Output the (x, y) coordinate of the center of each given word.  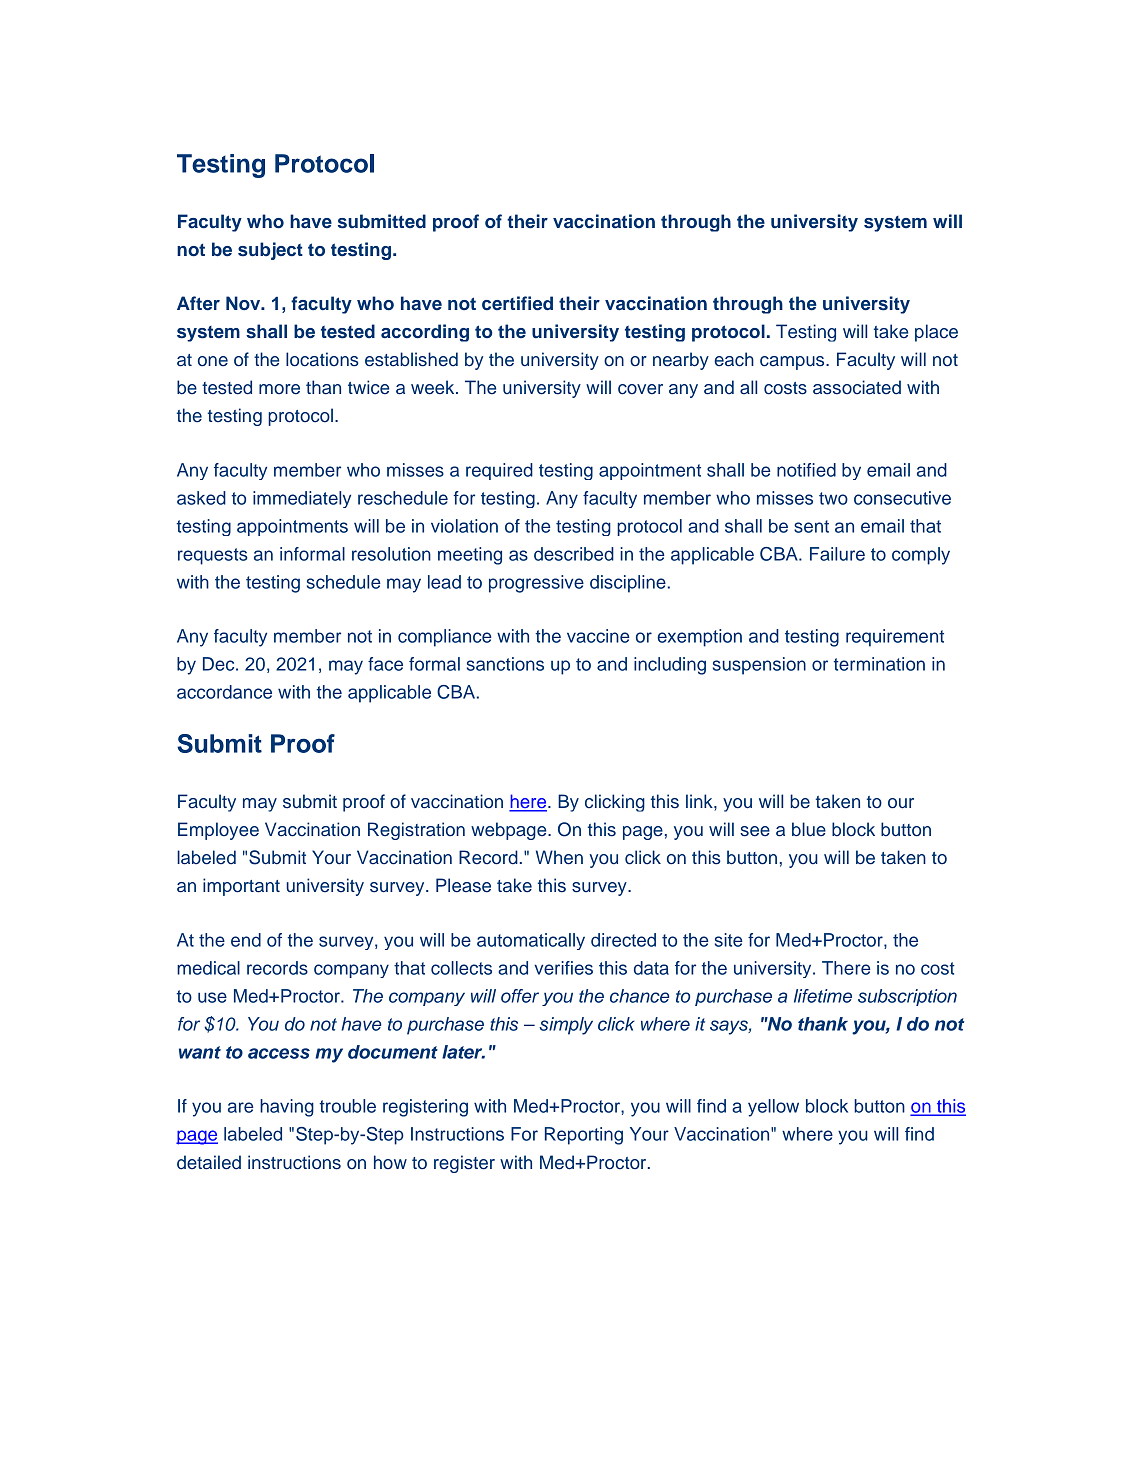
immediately (302, 499)
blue (809, 829)
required (499, 471)
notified (806, 470)
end (246, 940)
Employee (218, 831)
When (559, 857)
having (287, 1108)
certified (517, 303)
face (385, 664)
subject (270, 251)
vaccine (598, 636)
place (936, 333)
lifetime (823, 996)
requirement (895, 638)
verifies (563, 968)
